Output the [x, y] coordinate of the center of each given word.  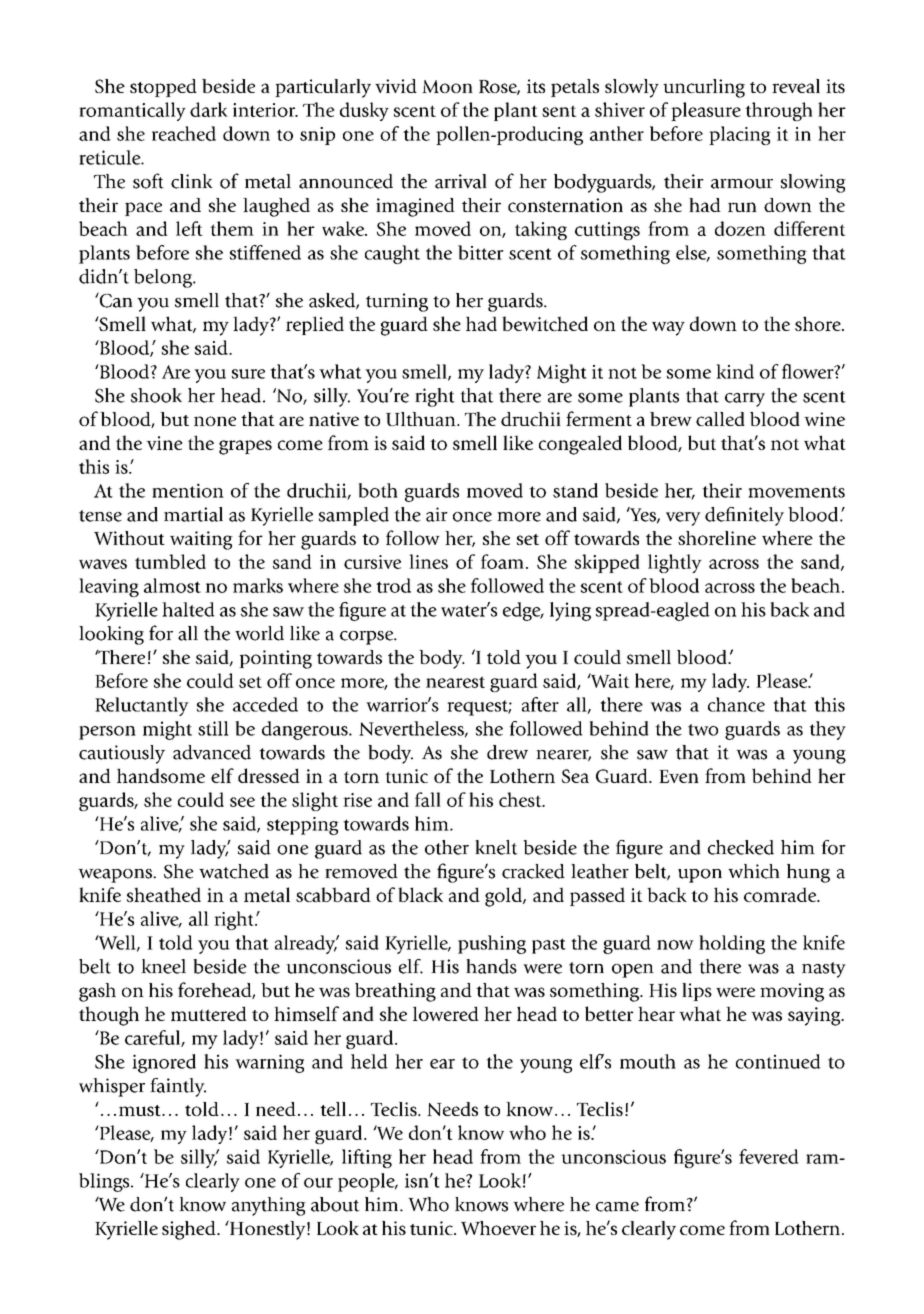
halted [188, 609]
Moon [447, 86]
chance [736, 704]
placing [740, 135]
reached [184, 133]
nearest [455, 682]
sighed [190, 1230]
